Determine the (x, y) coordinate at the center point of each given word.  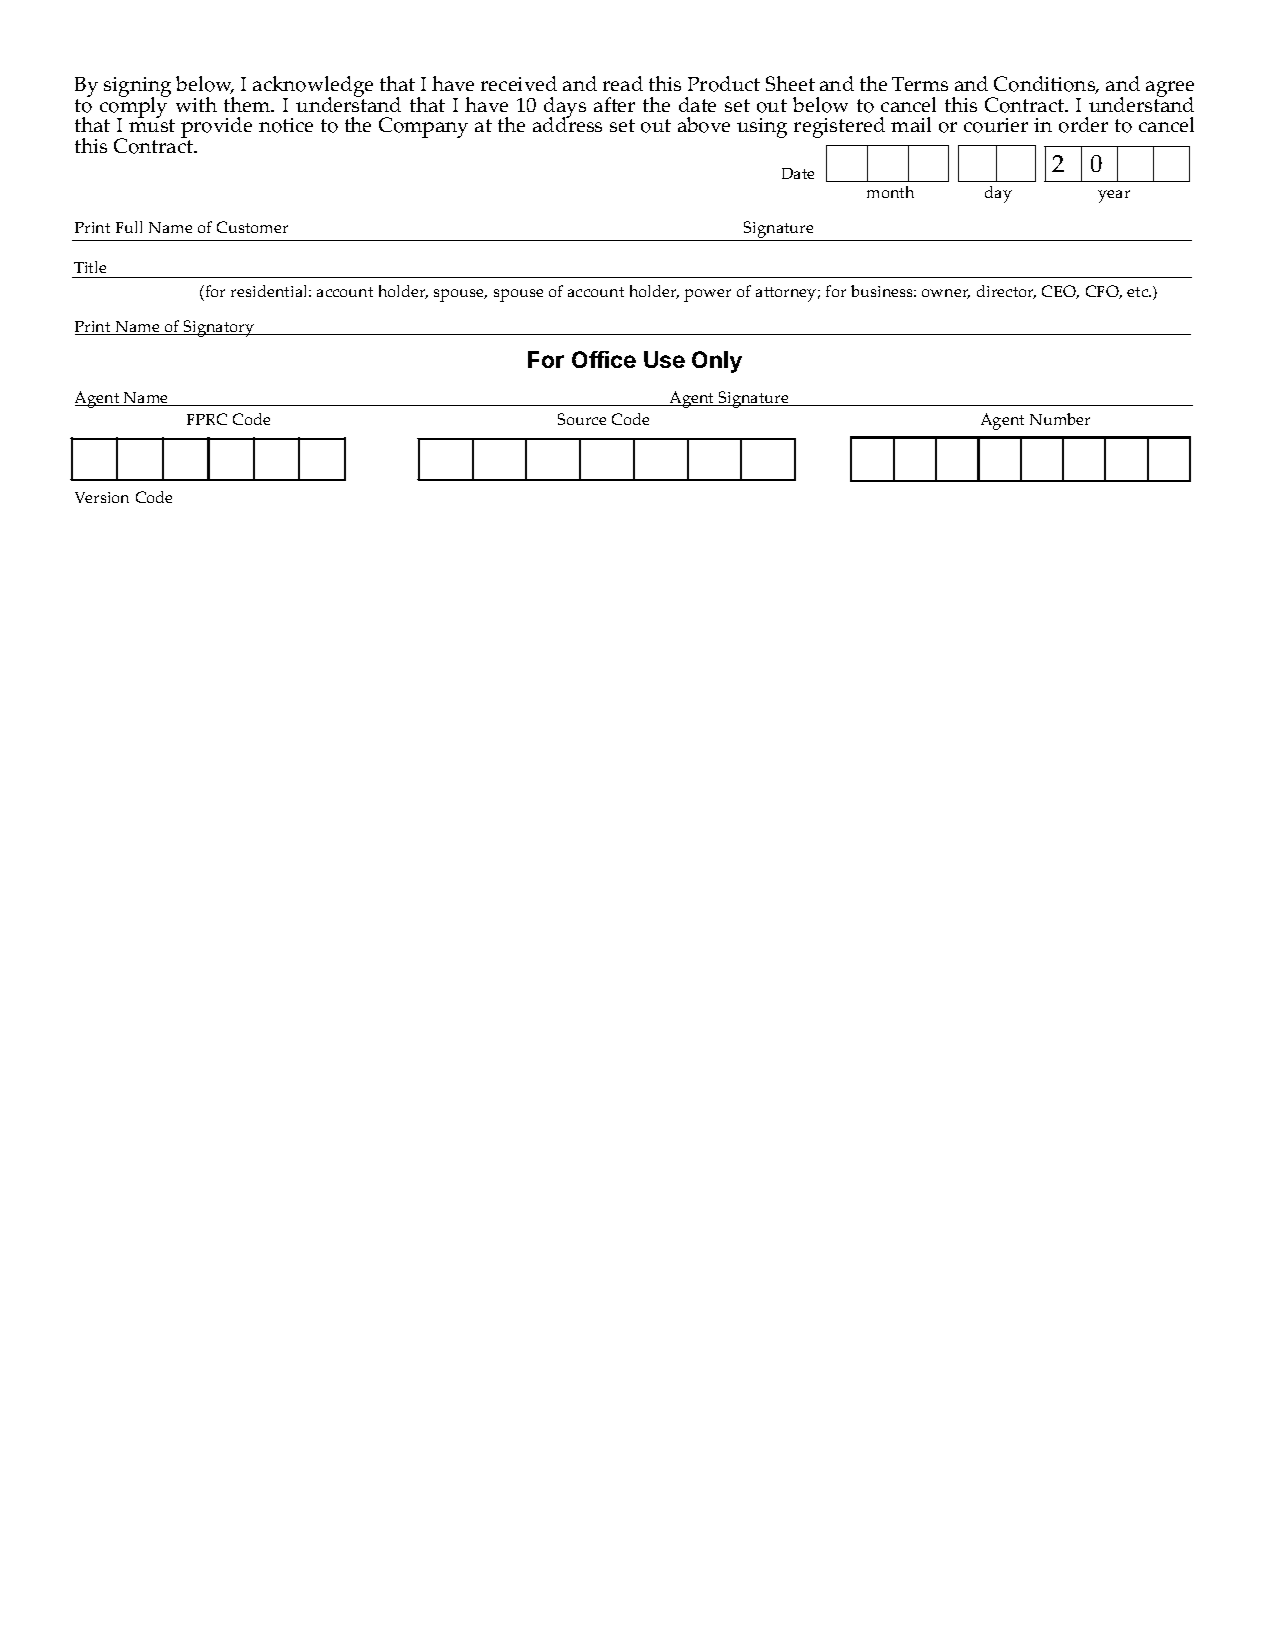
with (196, 104)
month (890, 192)
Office (604, 359)
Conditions (1046, 85)
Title (90, 267)
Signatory (219, 328)
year (1114, 196)
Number (1060, 419)
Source (582, 419)
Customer (252, 227)
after (614, 104)
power (707, 295)
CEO (1060, 292)
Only (717, 362)
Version (102, 497)
